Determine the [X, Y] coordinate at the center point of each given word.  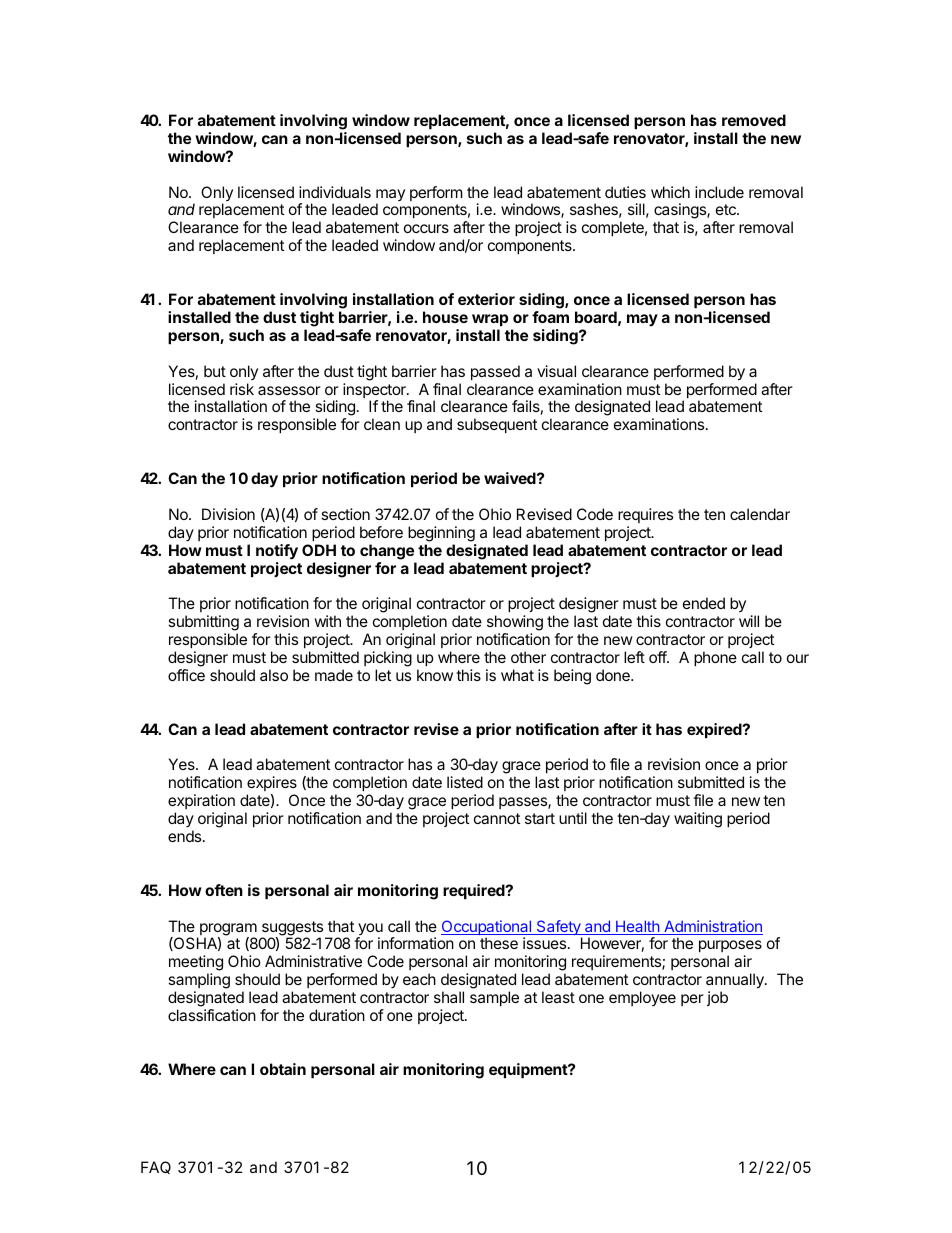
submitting [203, 624]
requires [645, 515]
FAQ [156, 1167]
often [224, 890]
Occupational [487, 929]
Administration [712, 927]
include [719, 192]
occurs [426, 228]
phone [715, 658]
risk [242, 389]
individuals [335, 192]
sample [494, 998]
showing [515, 624]
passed [495, 372]
